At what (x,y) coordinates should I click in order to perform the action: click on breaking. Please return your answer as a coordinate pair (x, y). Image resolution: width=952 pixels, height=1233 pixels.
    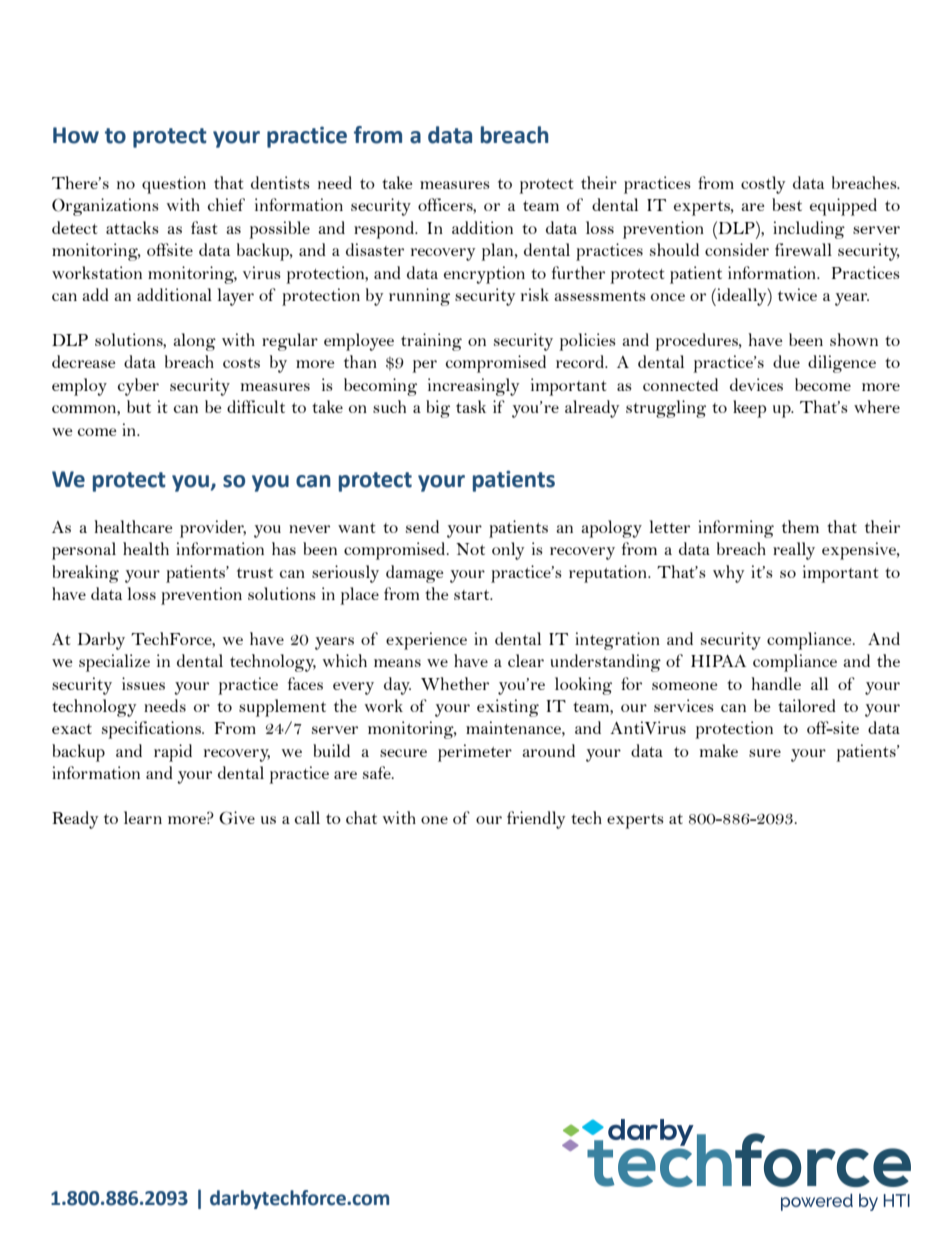
    Looking at the image, I should click on (85, 574).
